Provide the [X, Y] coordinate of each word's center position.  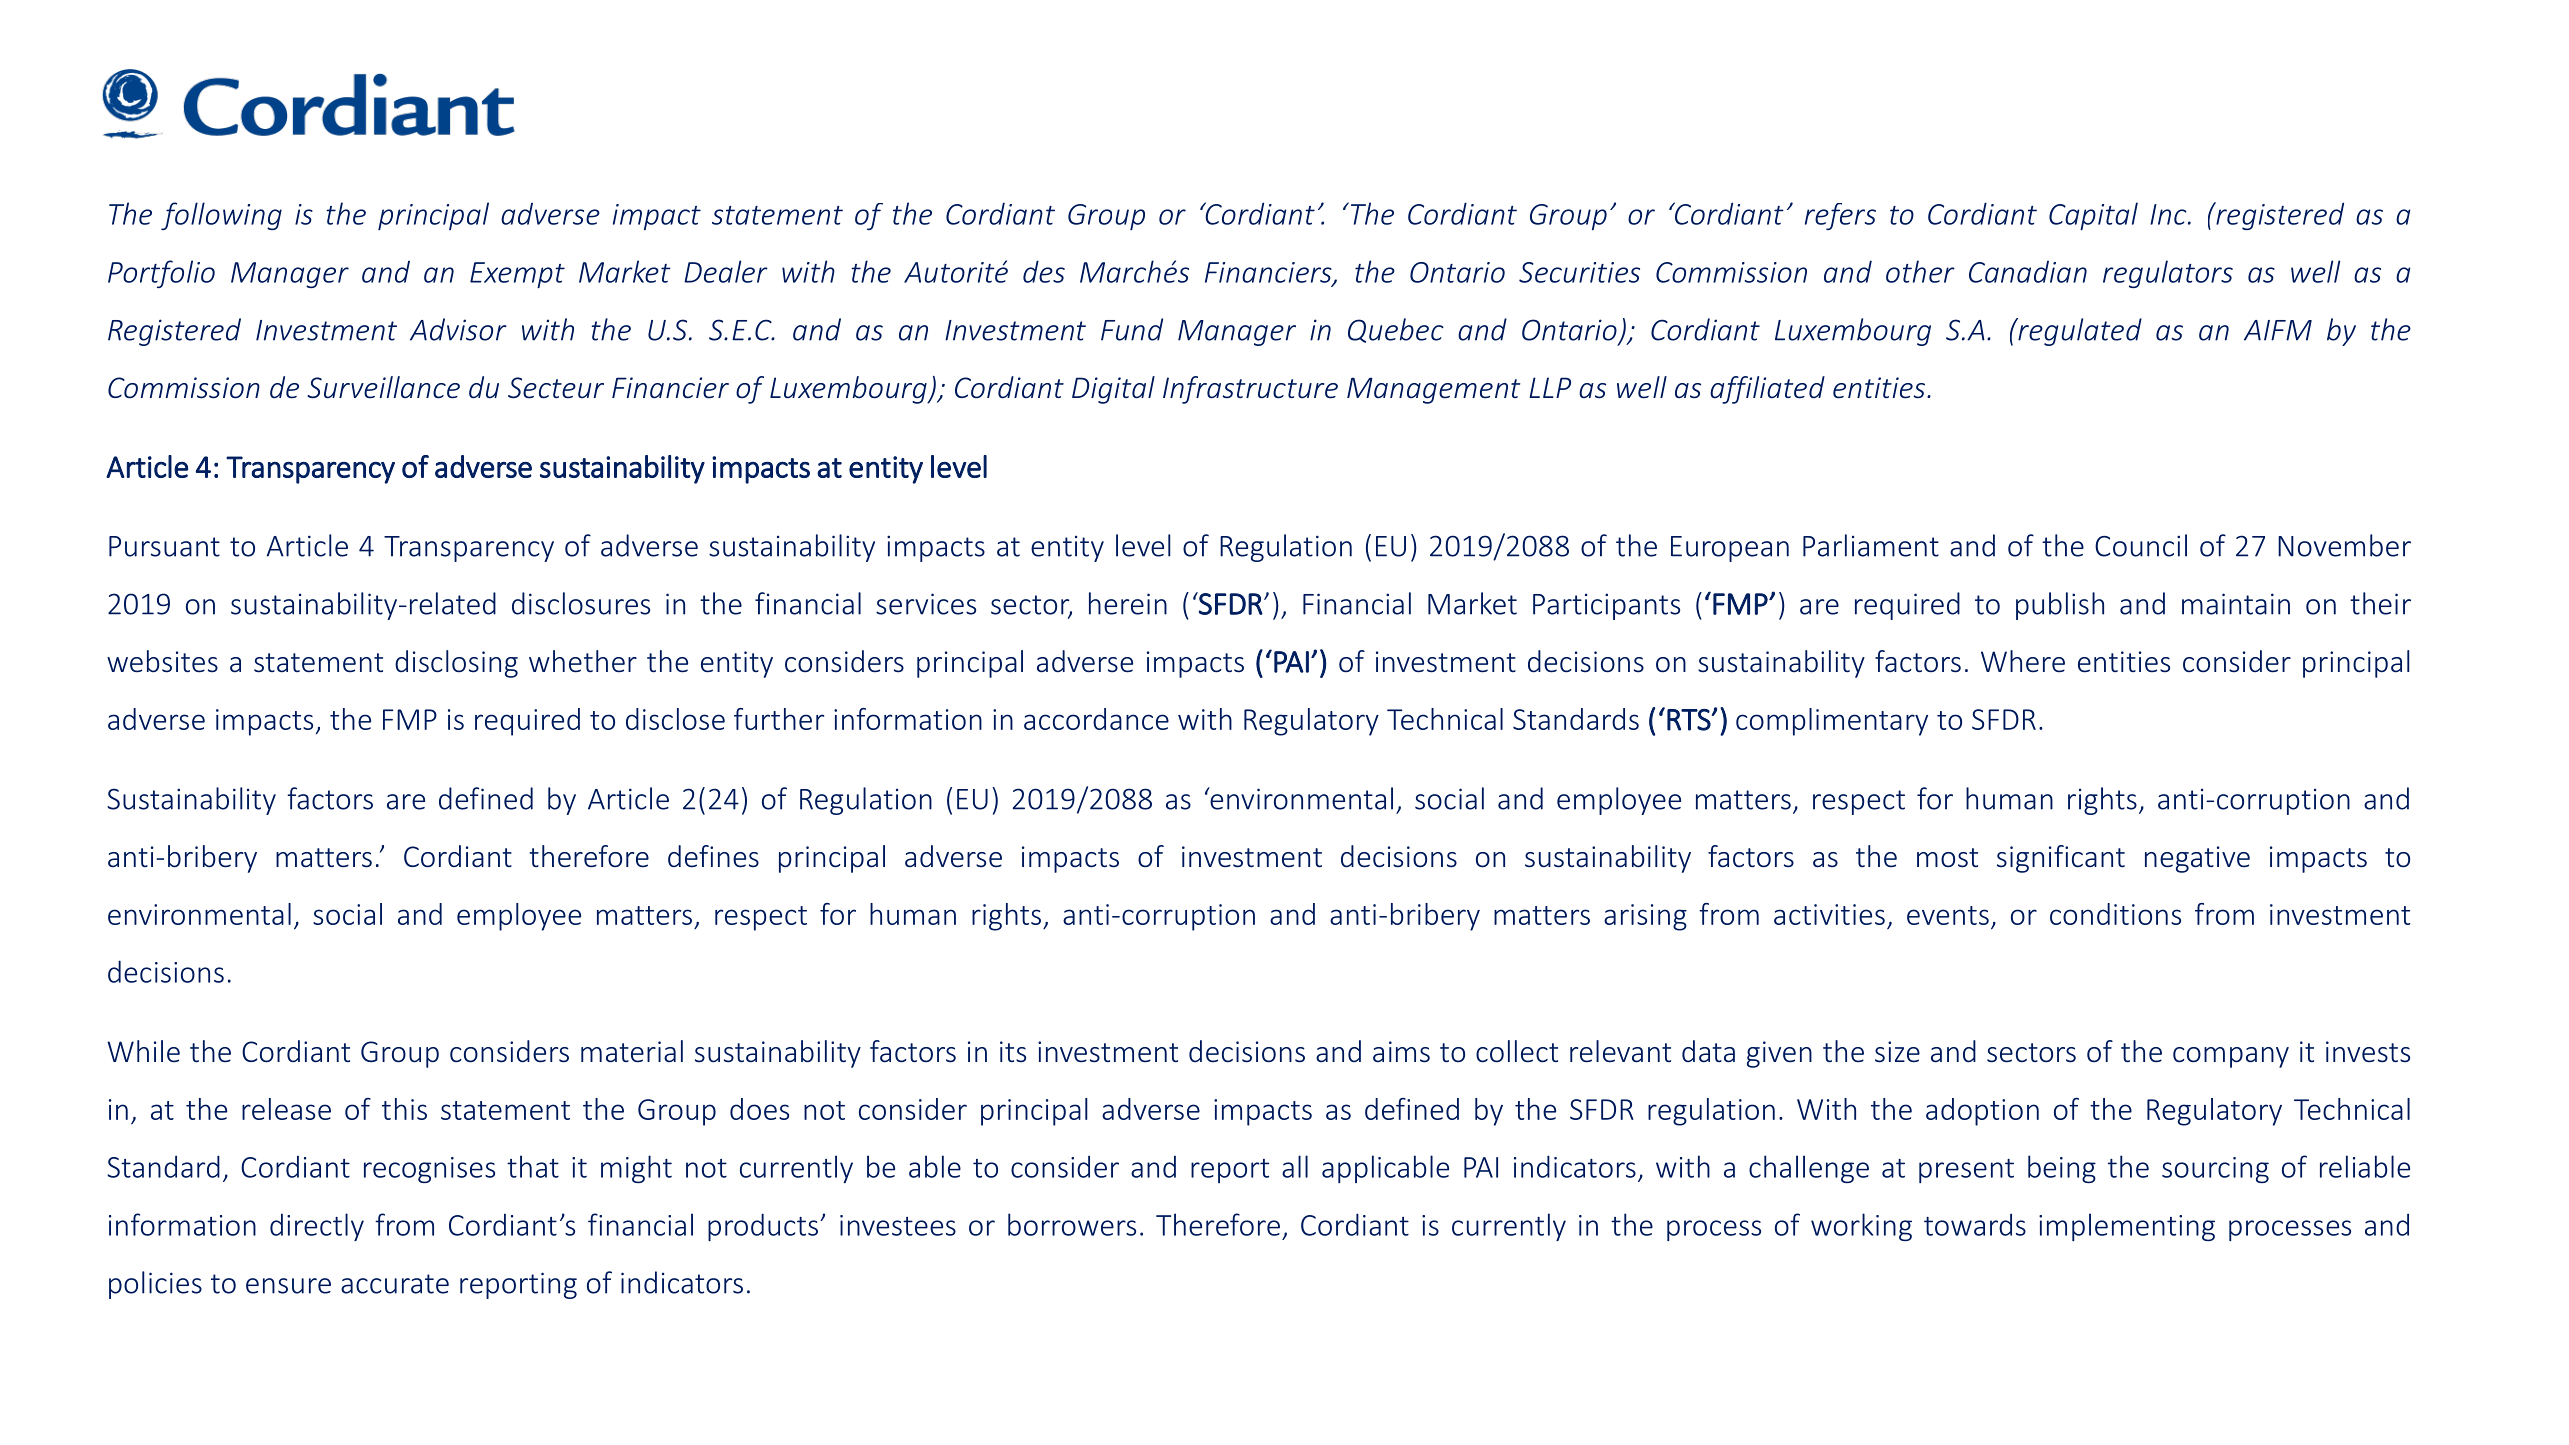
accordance [1096, 719]
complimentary [1832, 722]
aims [1401, 1052]
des [1044, 271]
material [632, 1051]
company [2231, 1057]
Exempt [517, 275]
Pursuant [164, 546]
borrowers [1072, 1224]
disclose [675, 719]
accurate [395, 1284]
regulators [2168, 274]
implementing [2127, 1227]
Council [2141, 545]
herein [1128, 603]
